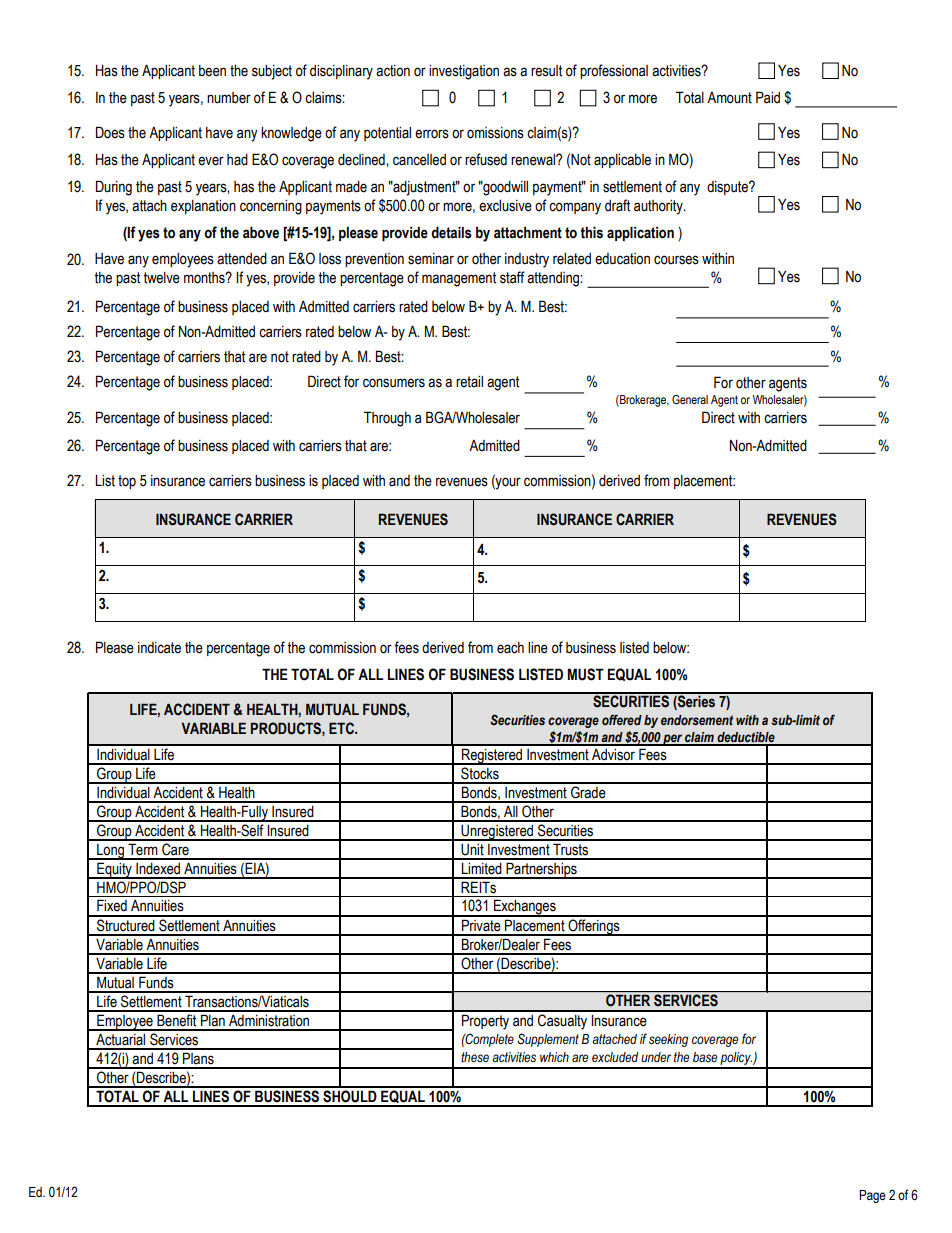  I want to click on Paid, so click(768, 97).
